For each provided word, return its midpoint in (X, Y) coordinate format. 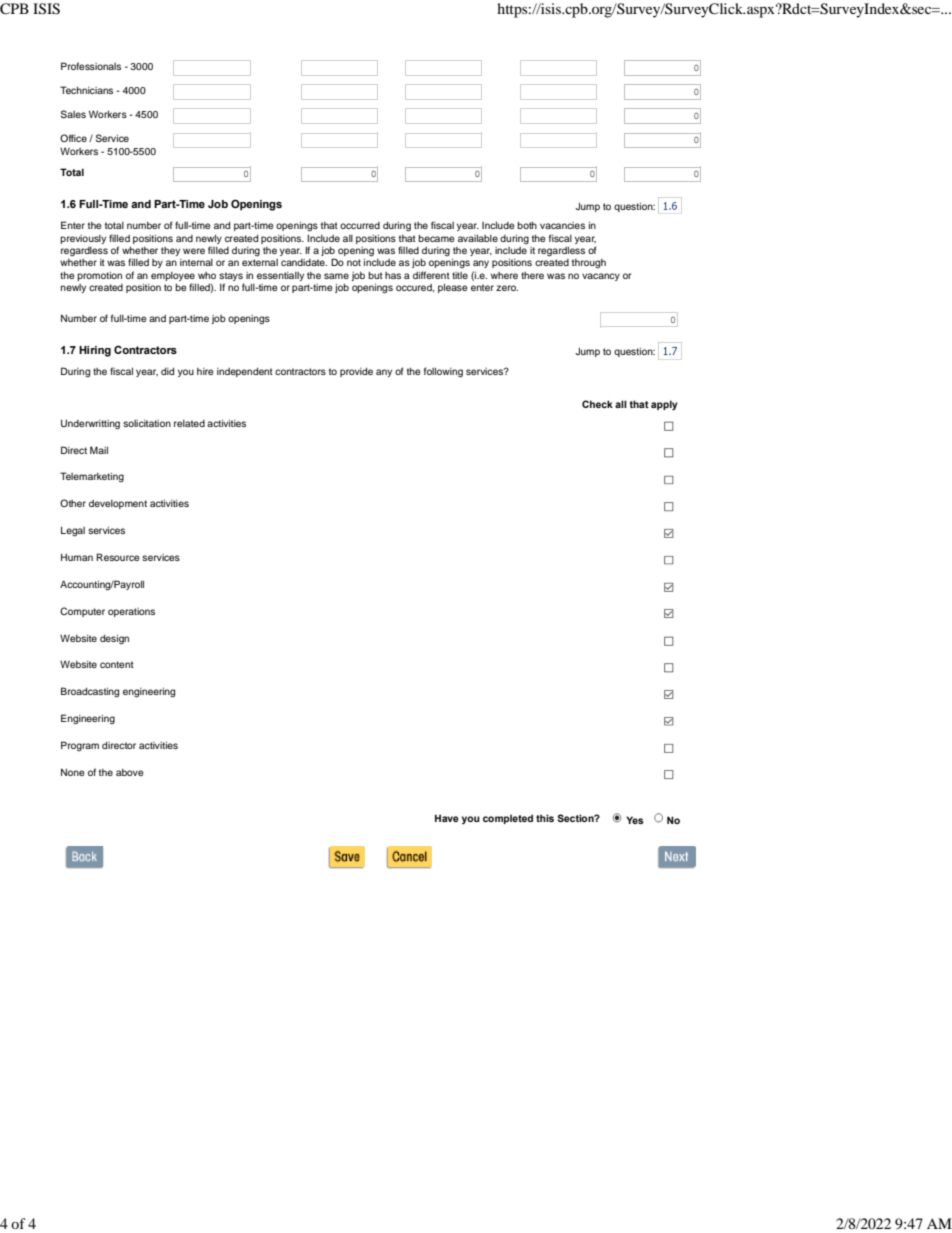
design (114, 639)
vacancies (562, 225)
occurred (360, 225)
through (589, 264)
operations (131, 612)
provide (356, 372)
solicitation (147, 423)
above (130, 772)
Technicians (86, 90)
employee (173, 276)
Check (597, 404)
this (545, 818)
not (354, 262)
